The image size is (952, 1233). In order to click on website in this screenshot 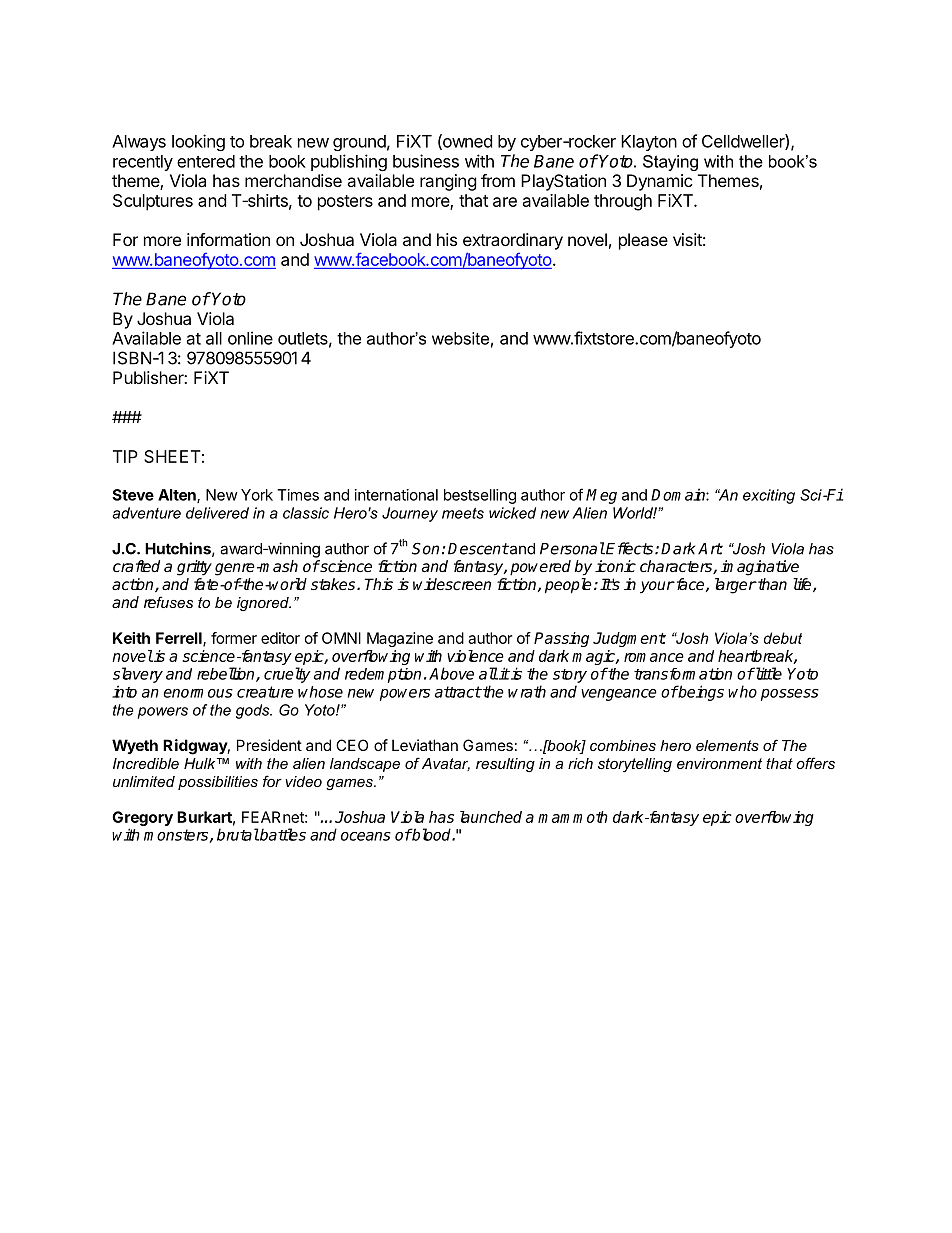, I will do `click(460, 338)`.
